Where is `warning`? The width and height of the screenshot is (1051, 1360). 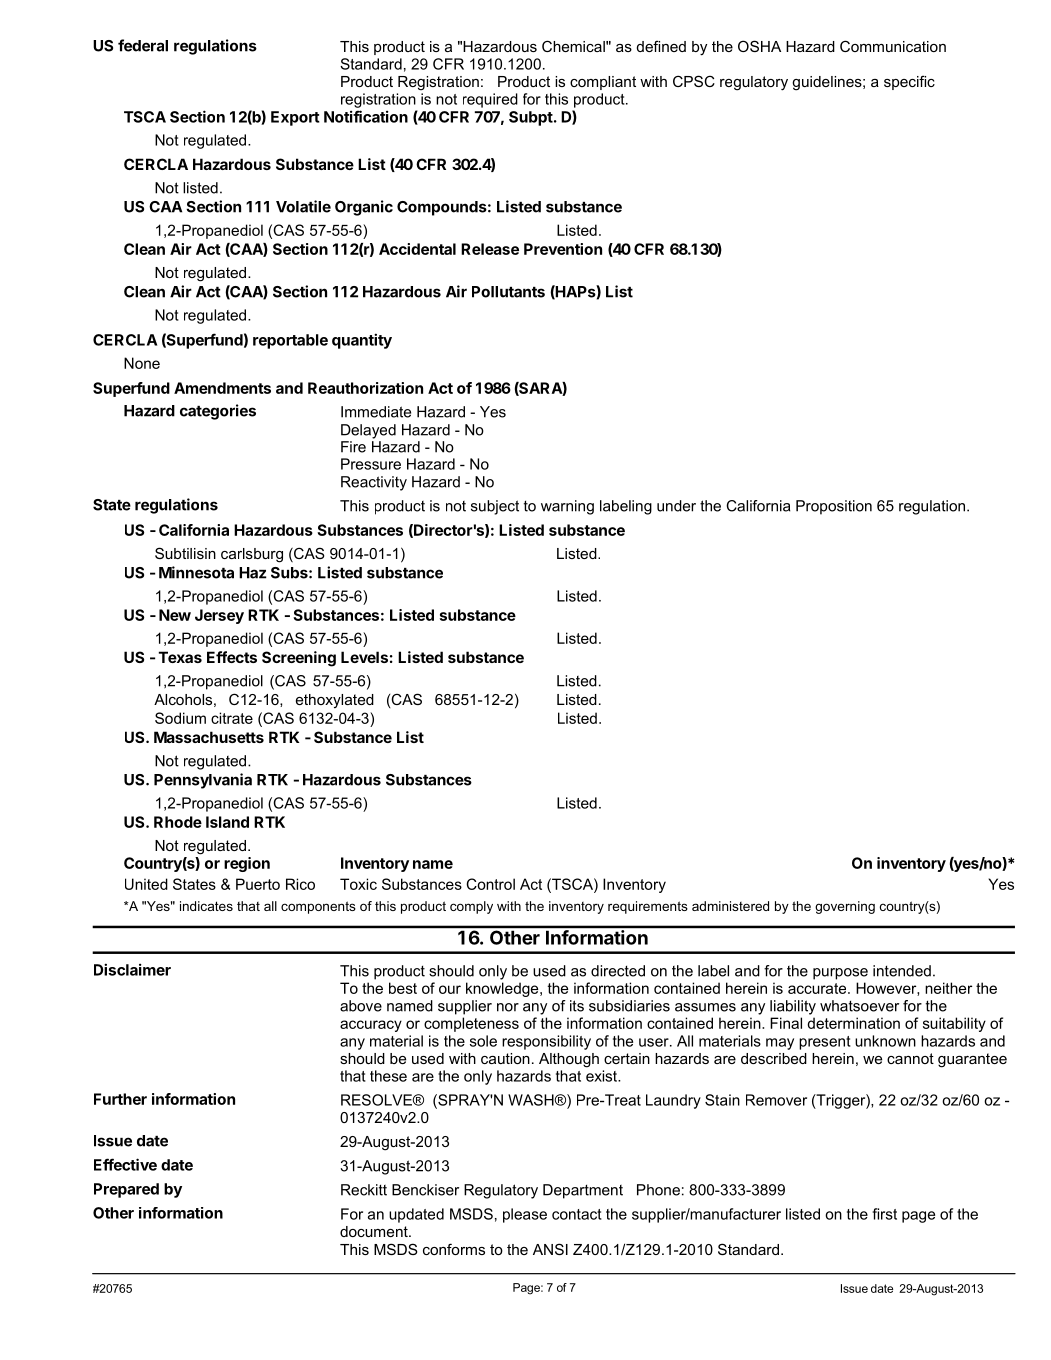 warning is located at coordinates (567, 507).
